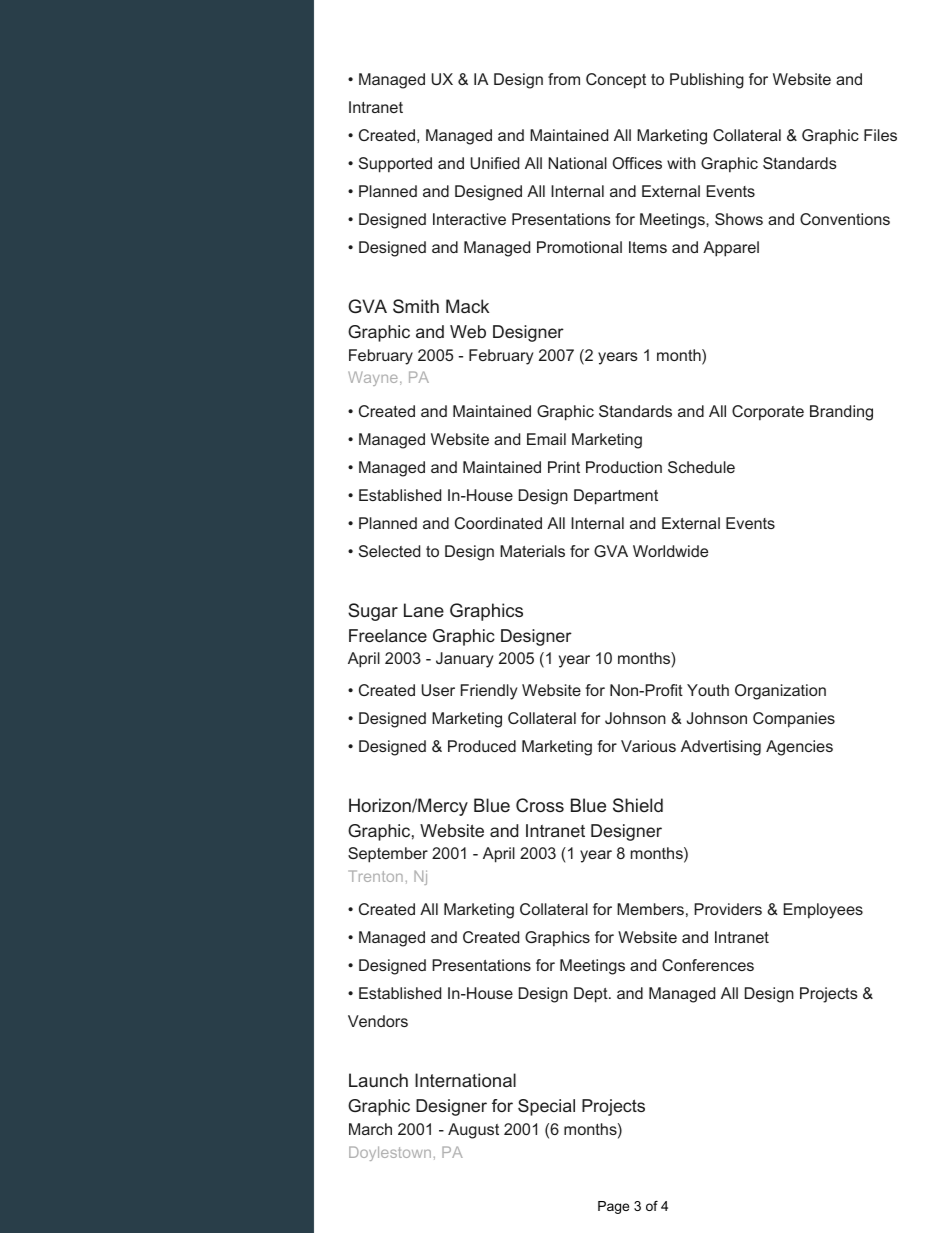 The image size is (952, 1233). Describe the element at coordinates (473, 1131) in the page. I see `August` at that location.
